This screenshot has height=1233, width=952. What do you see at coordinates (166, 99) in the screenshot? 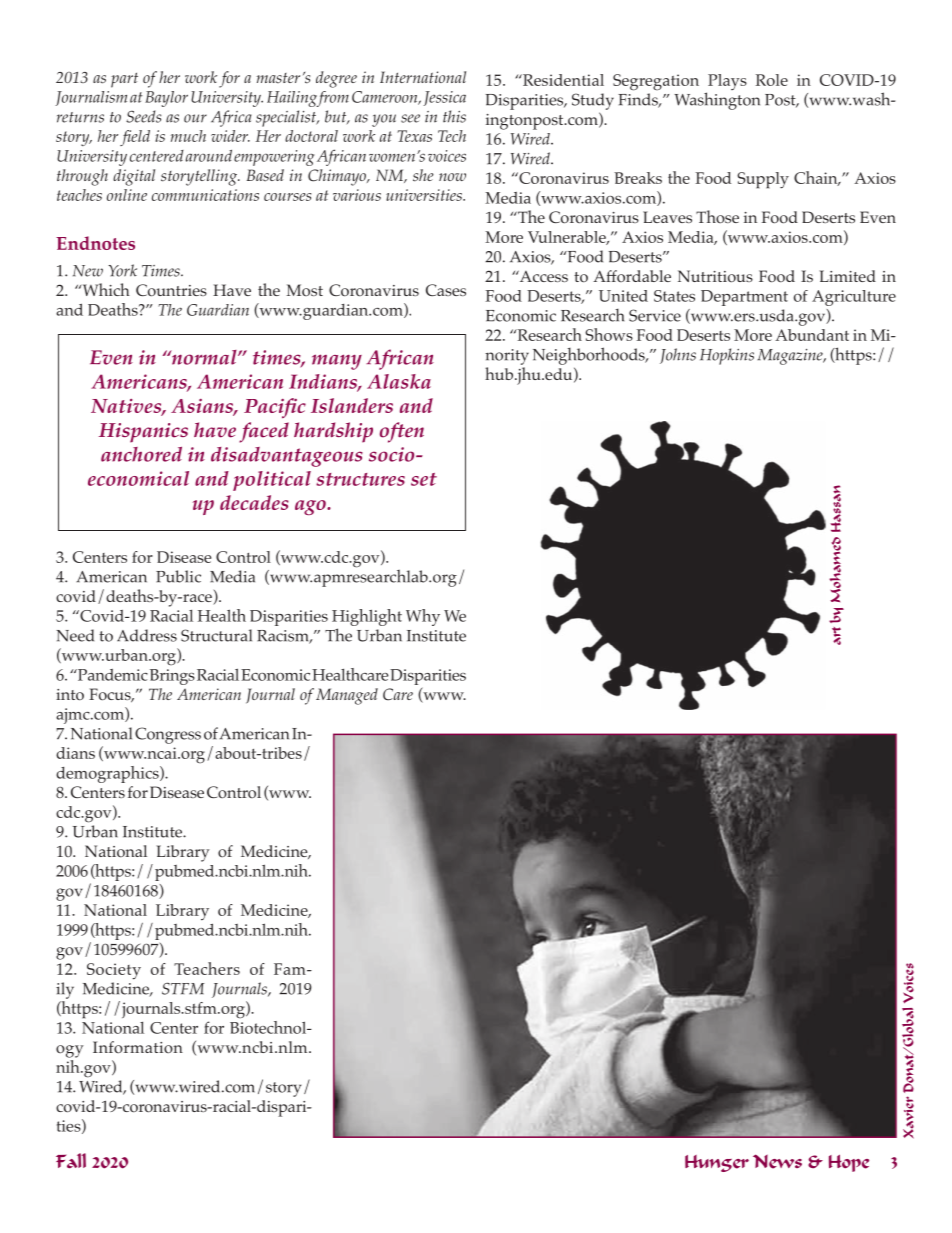
I see `Baylor` at bounding box center [166, 99].
